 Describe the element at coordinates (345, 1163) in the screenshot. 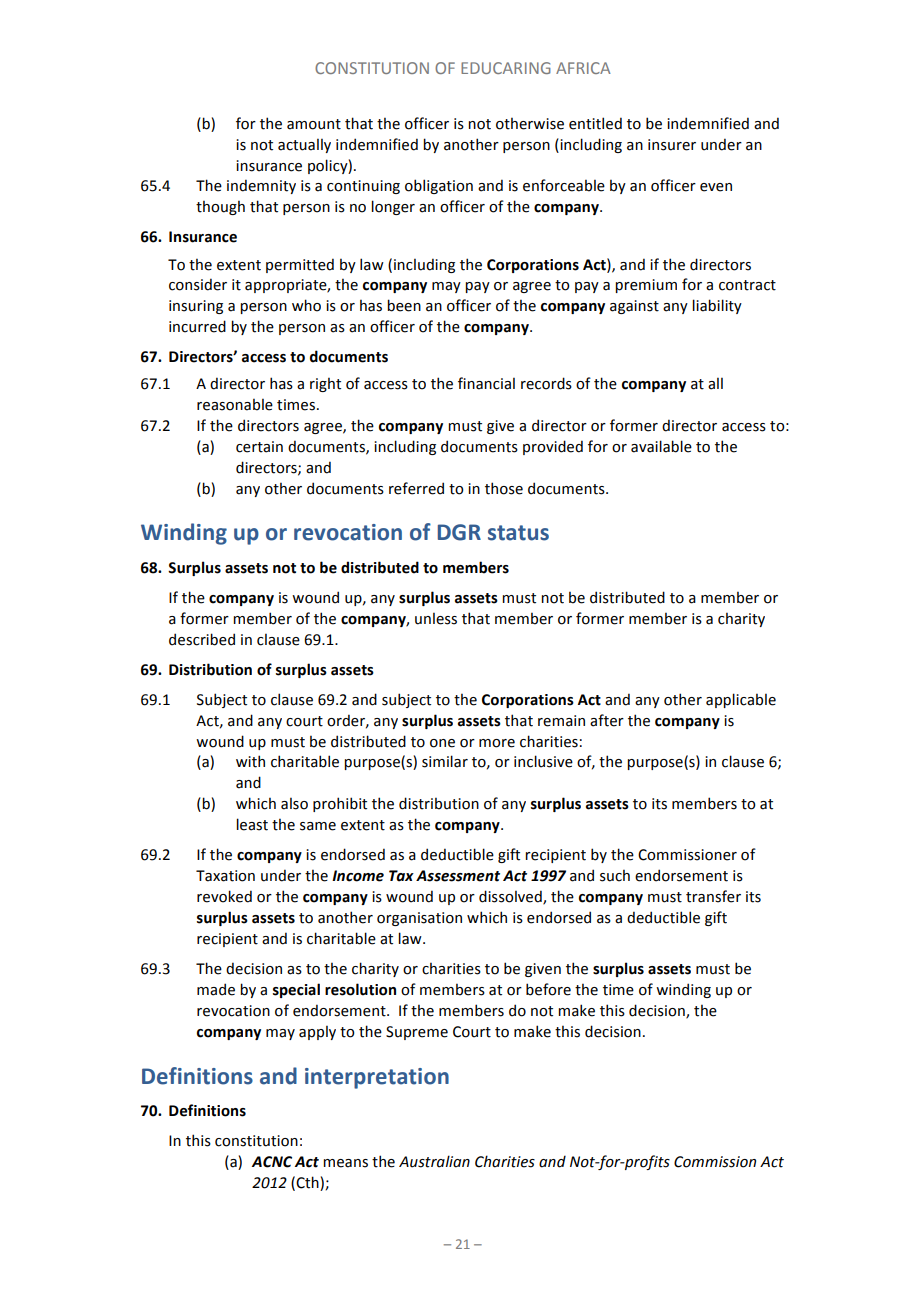

I see `means` at that location.
